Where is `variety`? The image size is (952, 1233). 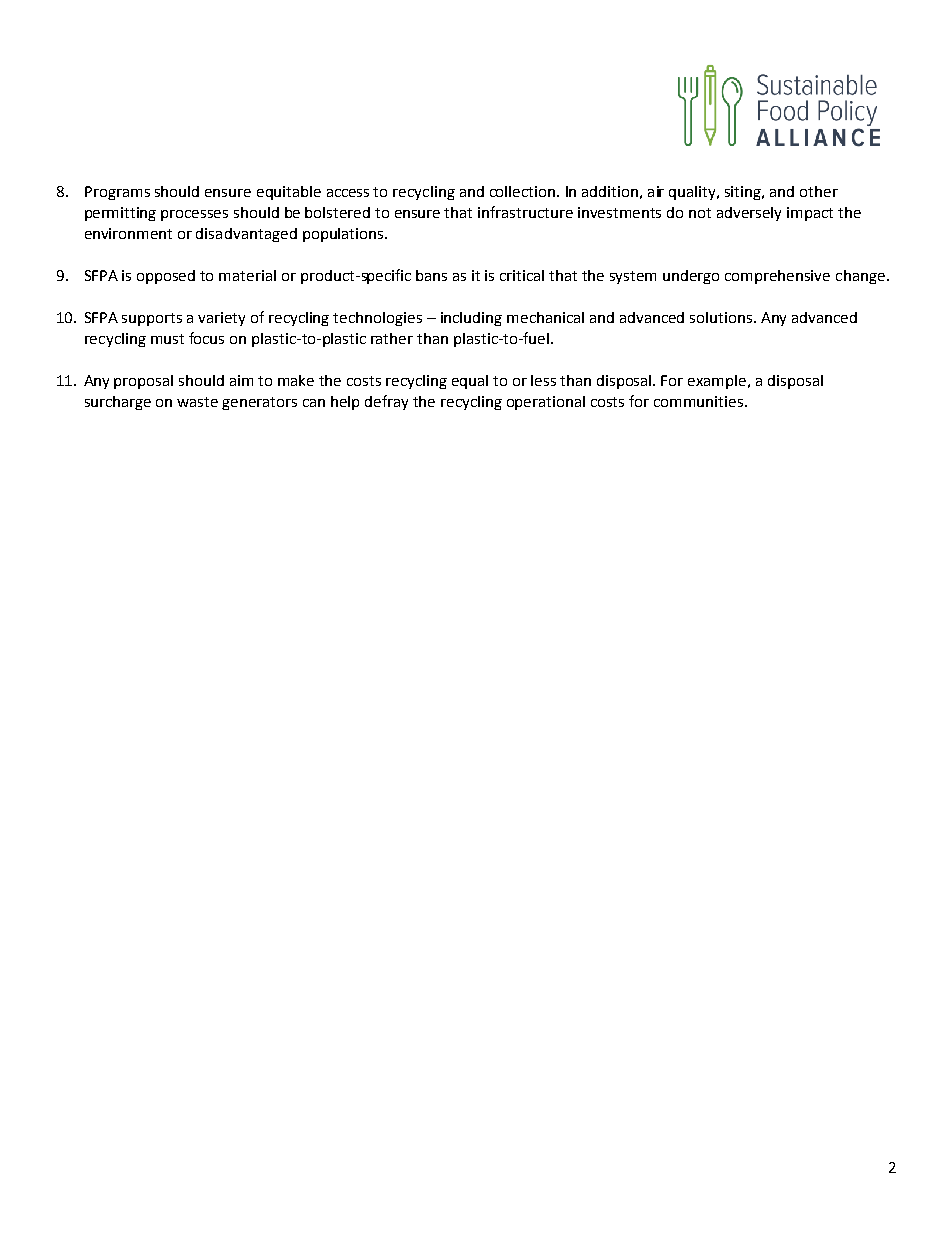
variety is located at coordinates (221, 319).
